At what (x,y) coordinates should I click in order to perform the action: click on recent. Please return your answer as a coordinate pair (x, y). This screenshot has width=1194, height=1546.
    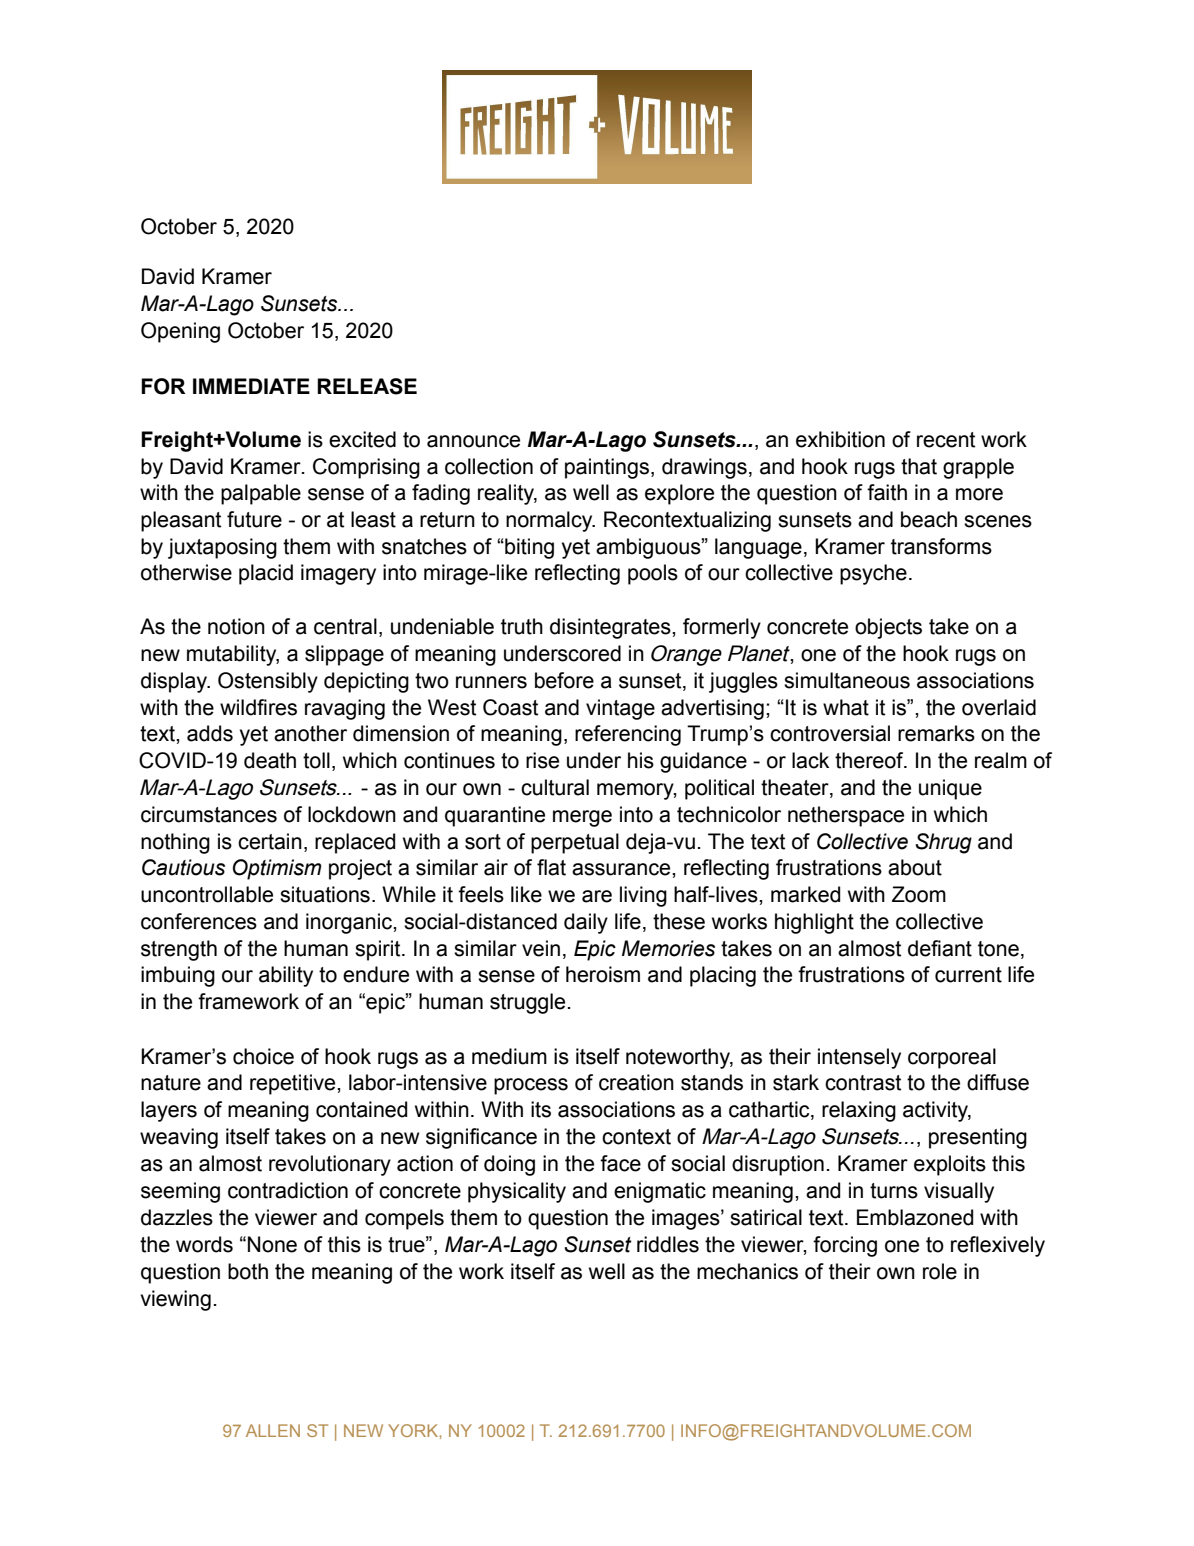
    Looking at the image, I should click on (946, 440).
